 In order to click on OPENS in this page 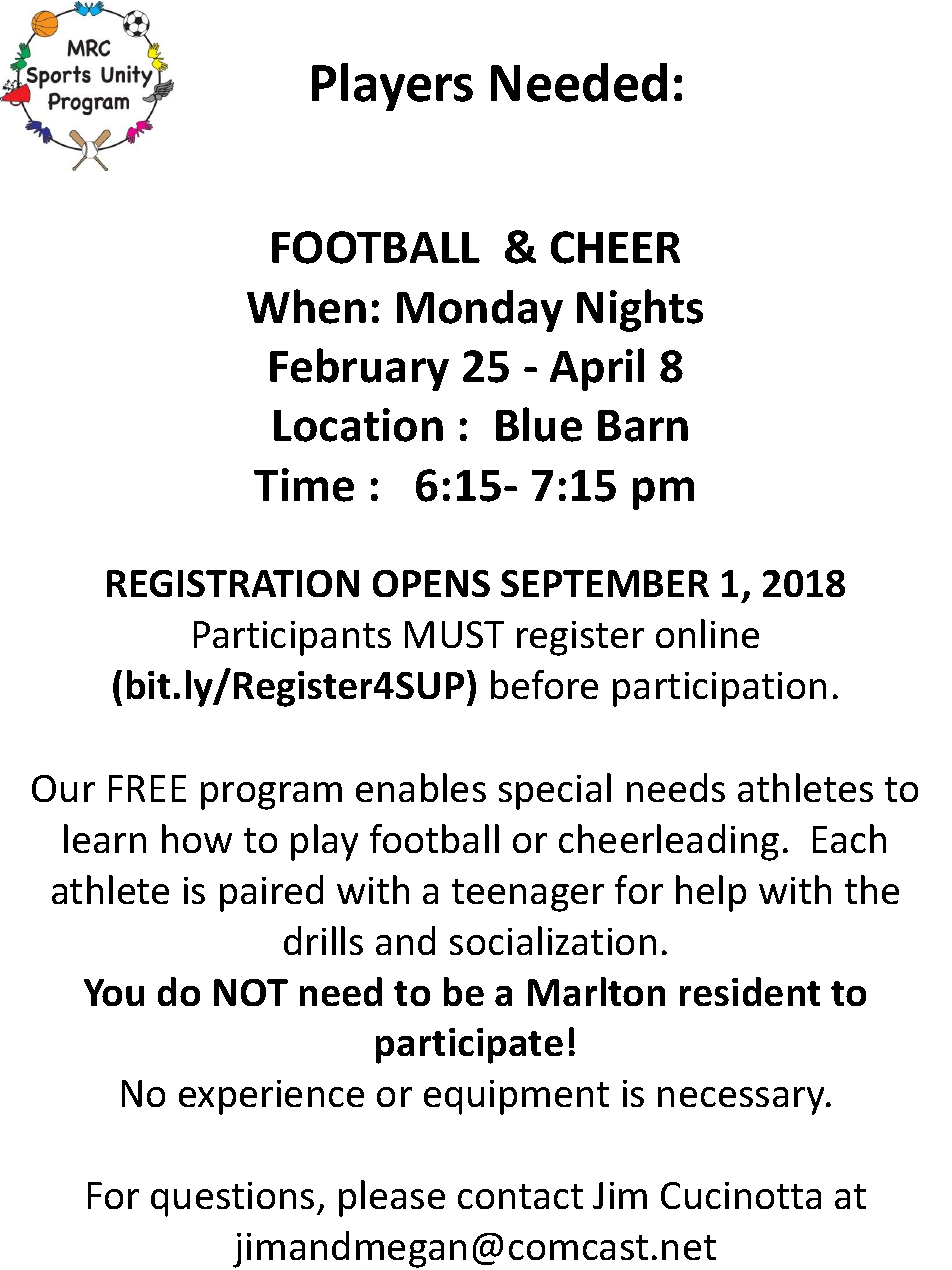, I will do `click(431, 583)`.
